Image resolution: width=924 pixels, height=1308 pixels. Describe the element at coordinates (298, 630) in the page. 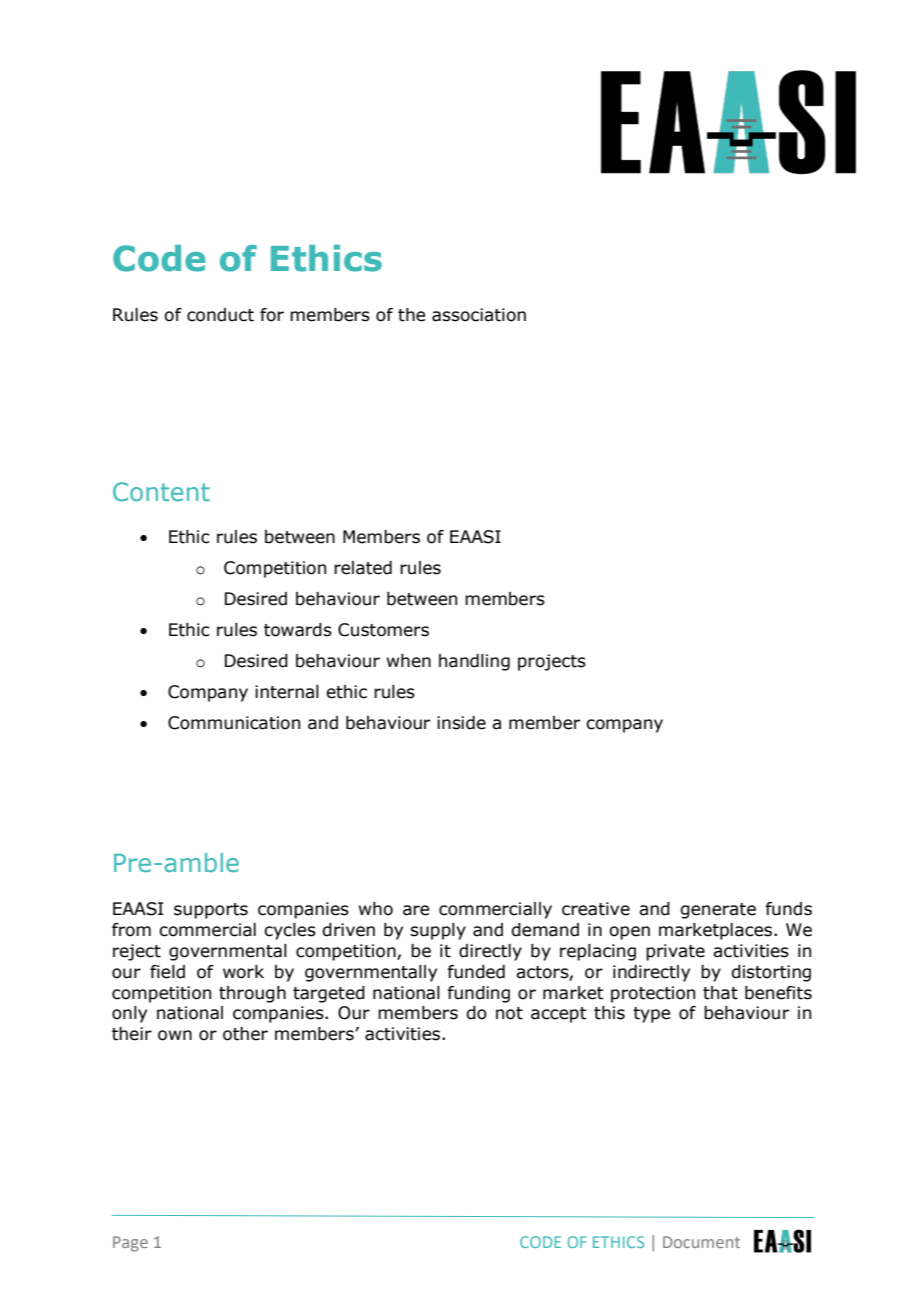

I see `towards` at that location.
